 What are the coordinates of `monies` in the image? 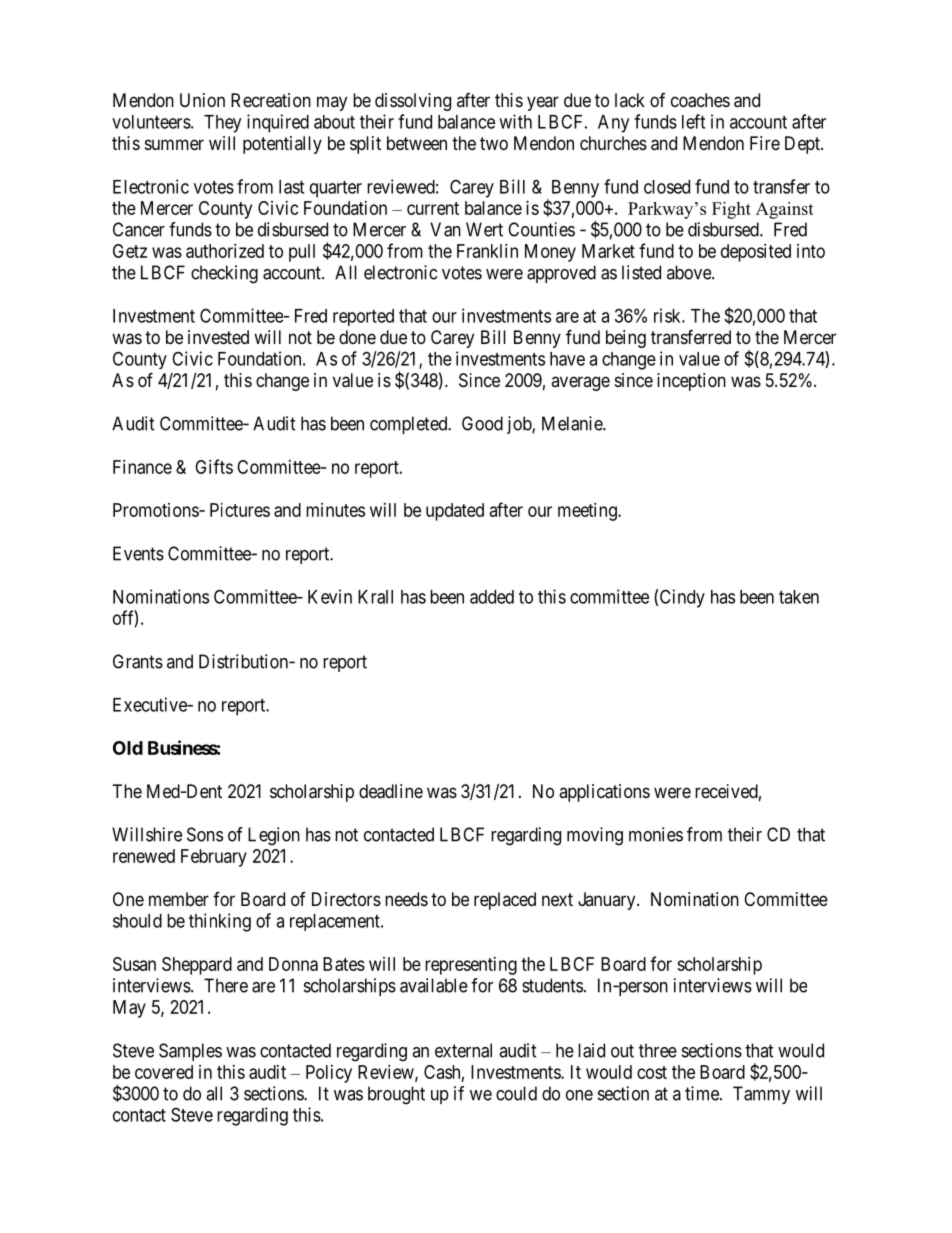 It's located at (656, 834).
